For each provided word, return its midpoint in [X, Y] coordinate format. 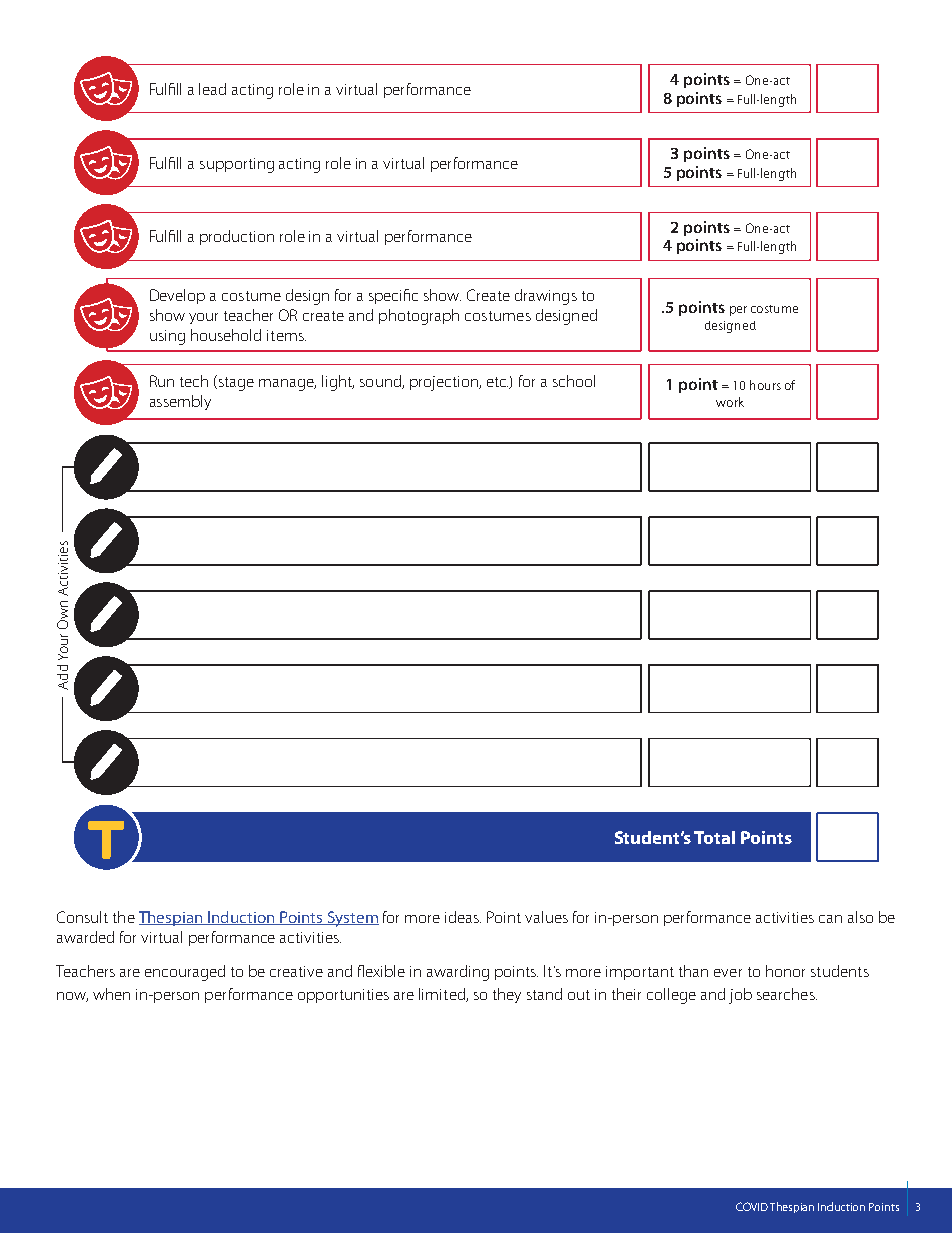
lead [212, 89]
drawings [546, 297]
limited [443, 995]
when [111, 994]
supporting [237, 165]
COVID [752, 1206]
